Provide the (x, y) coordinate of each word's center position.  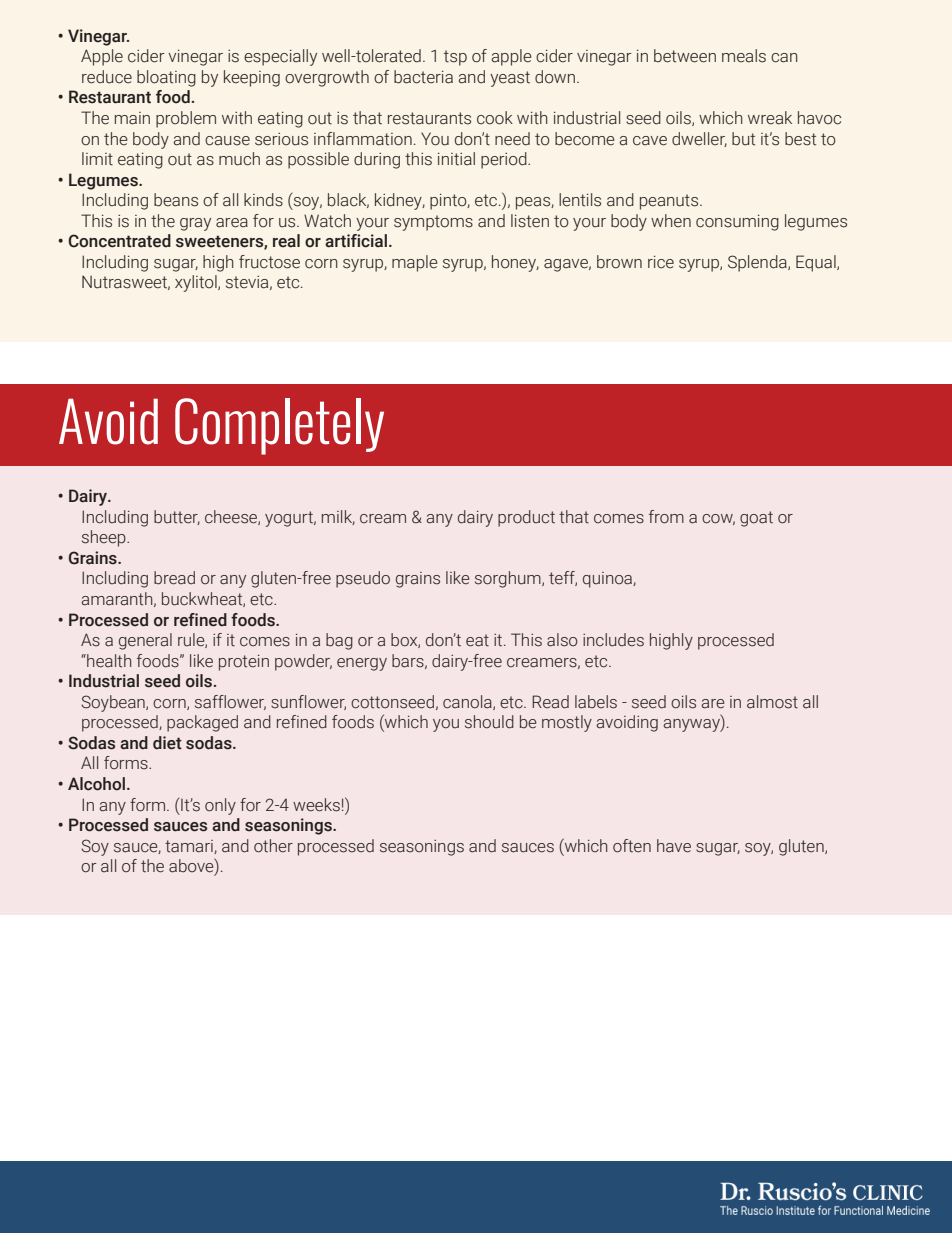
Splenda (758, 263)
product (526, 518)
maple (415, 263)
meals (744, 56)
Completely (279, 426)
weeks (316, 805)
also (562, 640)
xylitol (197, 283)
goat (756, 519)
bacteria (423, 77)
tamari (190, 847)
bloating (166, 78)
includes (613, 640)
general (145, 641)
